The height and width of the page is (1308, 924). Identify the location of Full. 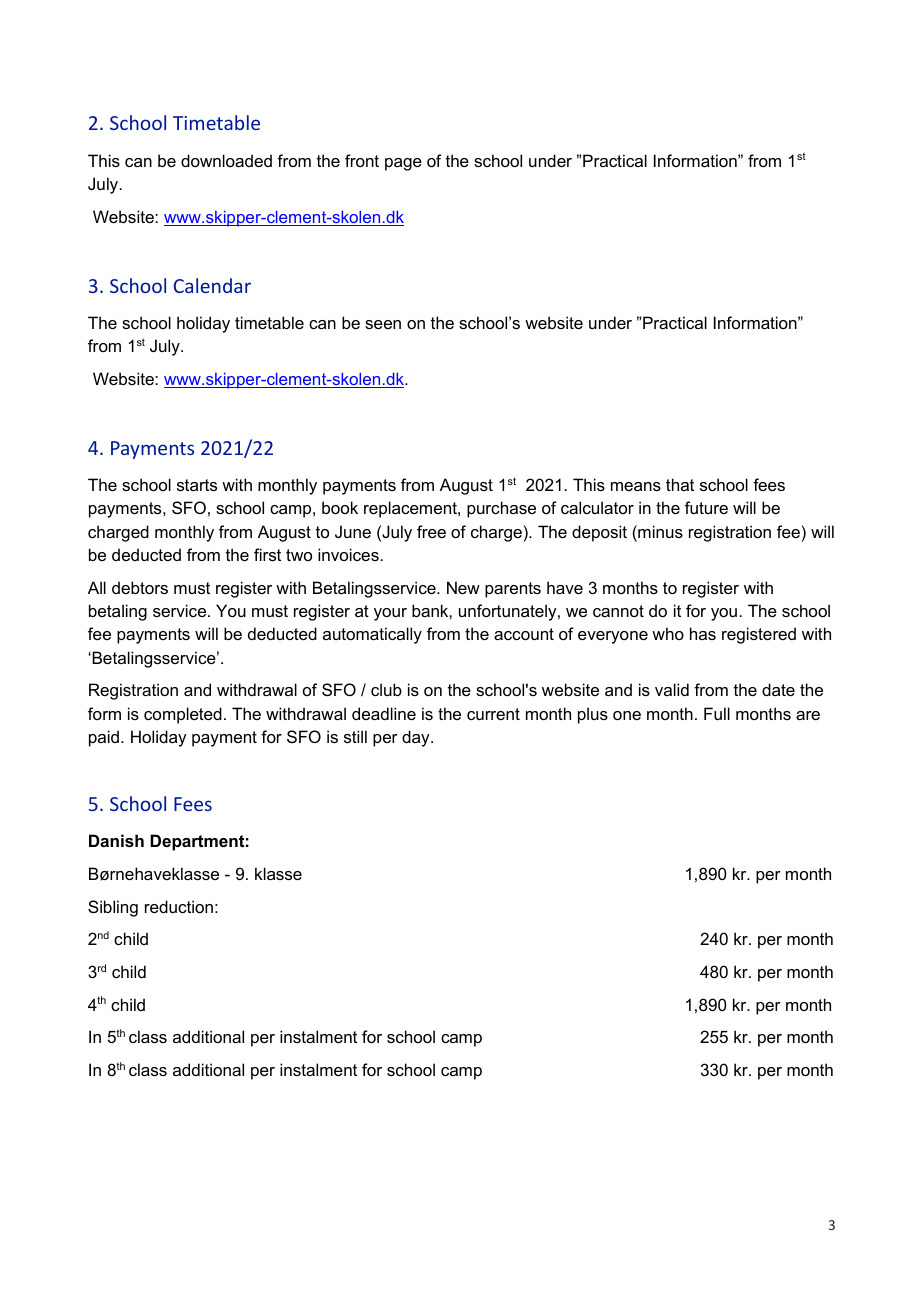
(717, 713).
